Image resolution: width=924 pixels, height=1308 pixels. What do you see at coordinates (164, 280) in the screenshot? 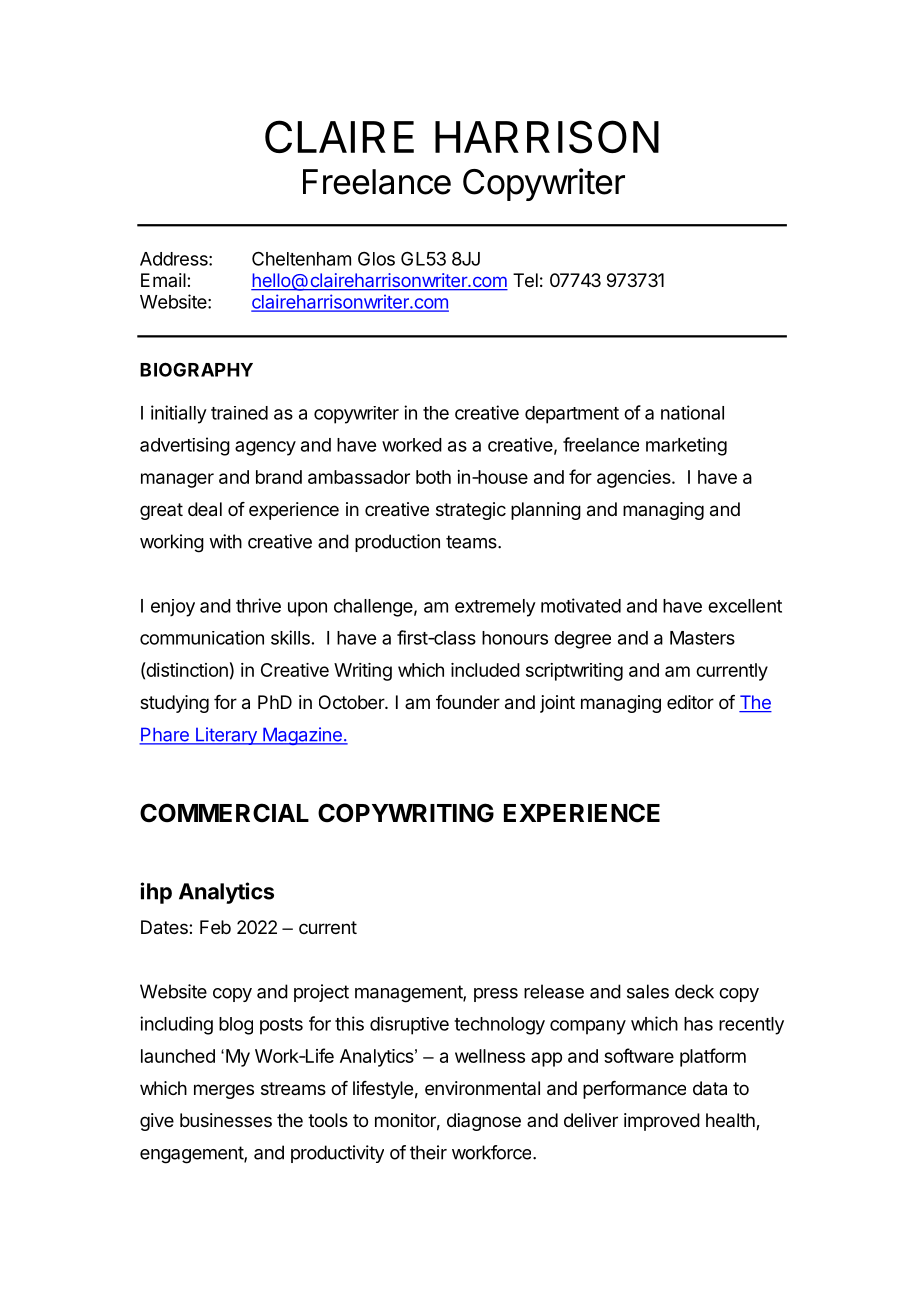
I see `Email` at bounding box center [164, 280].
